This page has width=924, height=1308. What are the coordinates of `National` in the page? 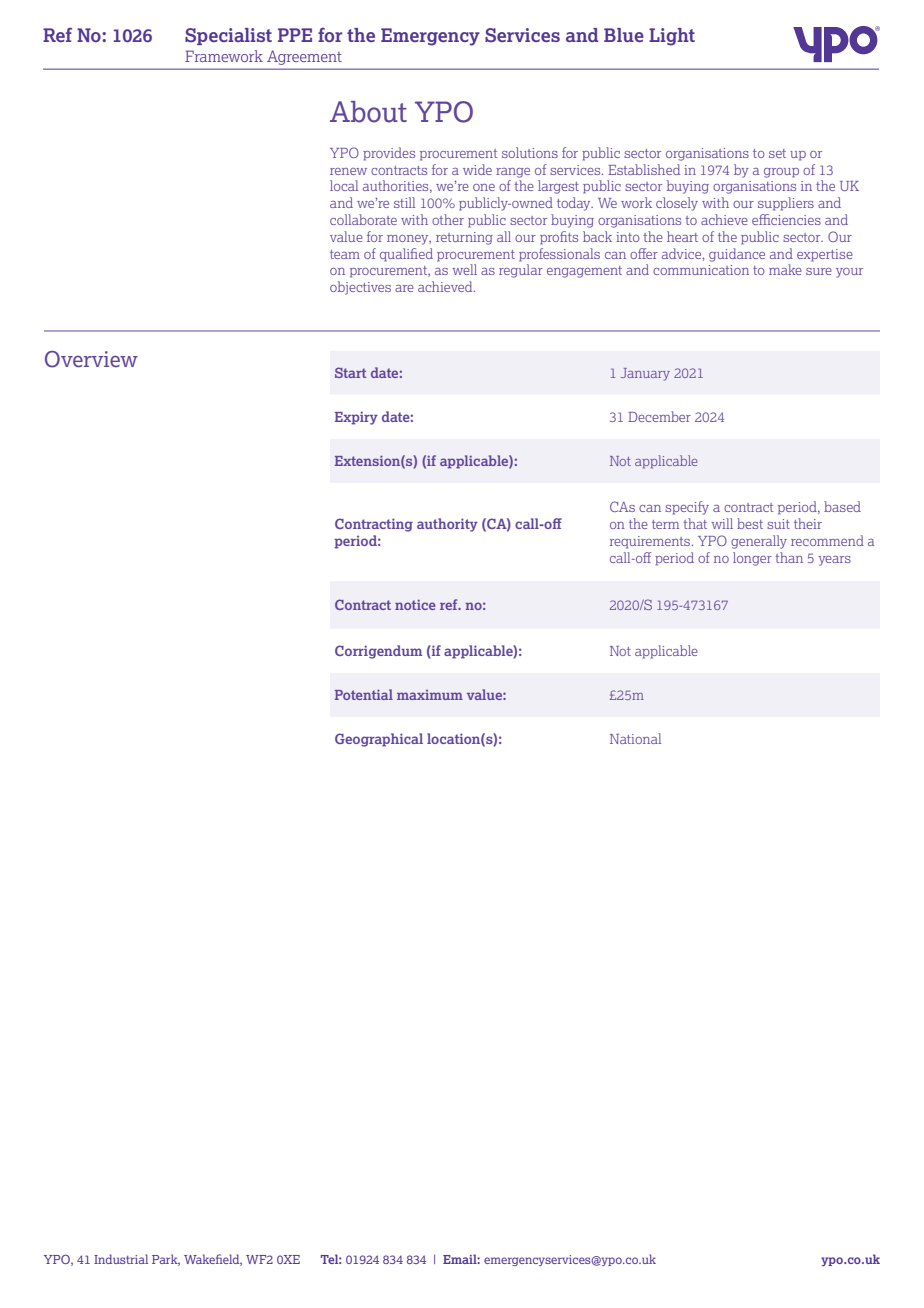 It's located at (635, 738).
